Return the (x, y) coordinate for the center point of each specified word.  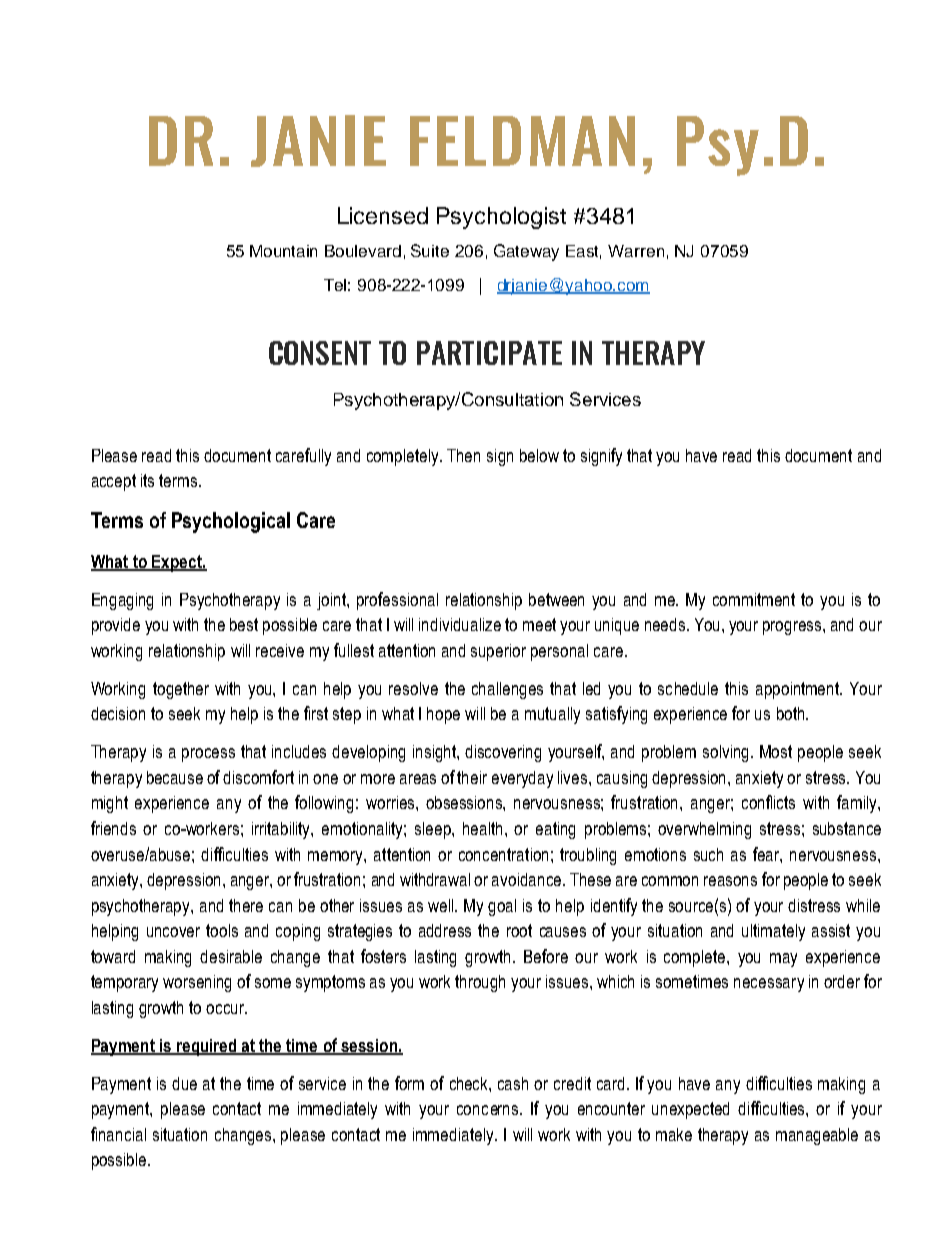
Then (463, 455)
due (184, 1083)
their (472, 777)
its (147, 480)
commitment (754, 599)
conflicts (768, 802)
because (175, 777)
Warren (636, 251)
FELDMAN (522, 141)
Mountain (283, 251)
